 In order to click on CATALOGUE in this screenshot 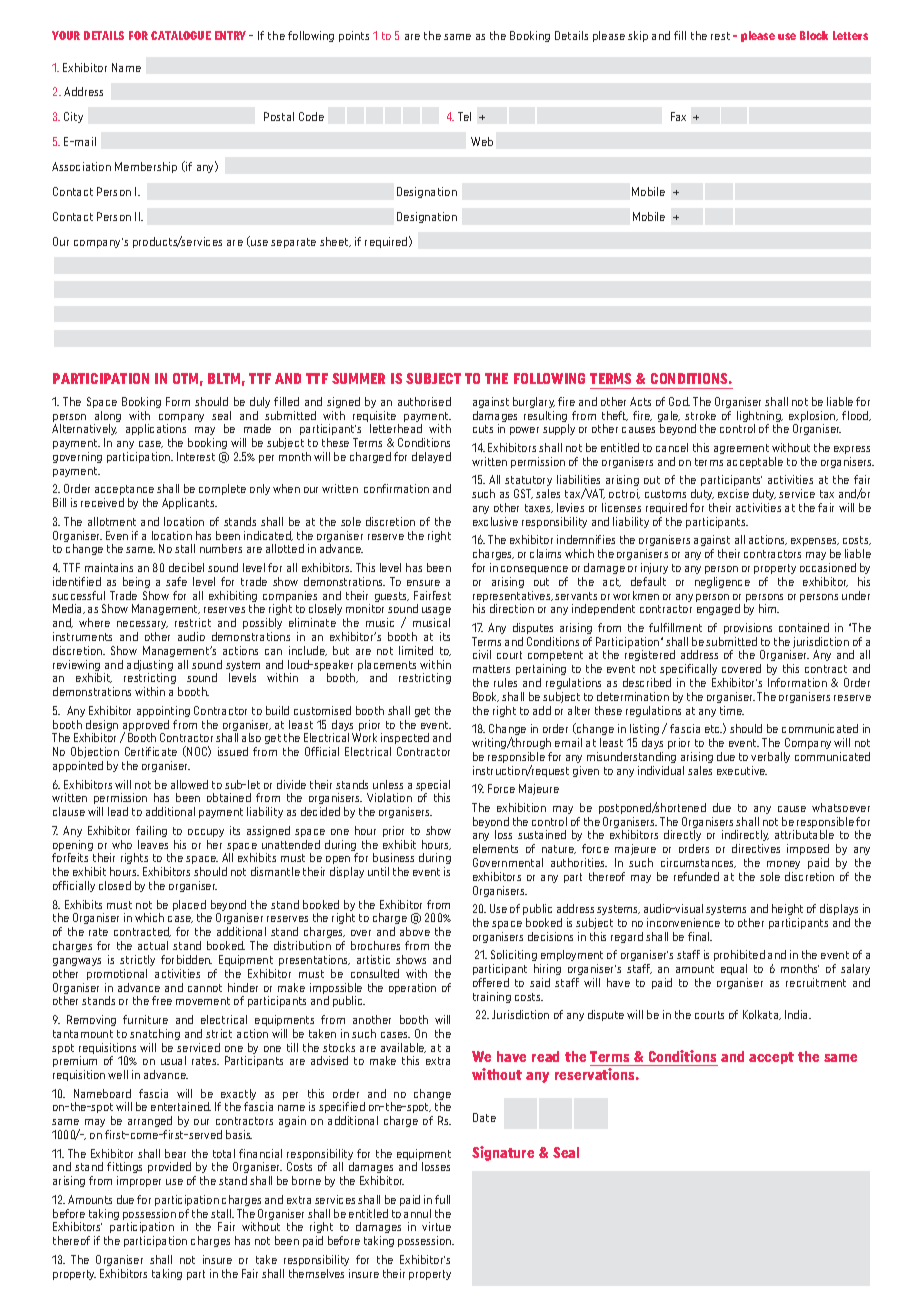, I will do `click(181, 35)`.
